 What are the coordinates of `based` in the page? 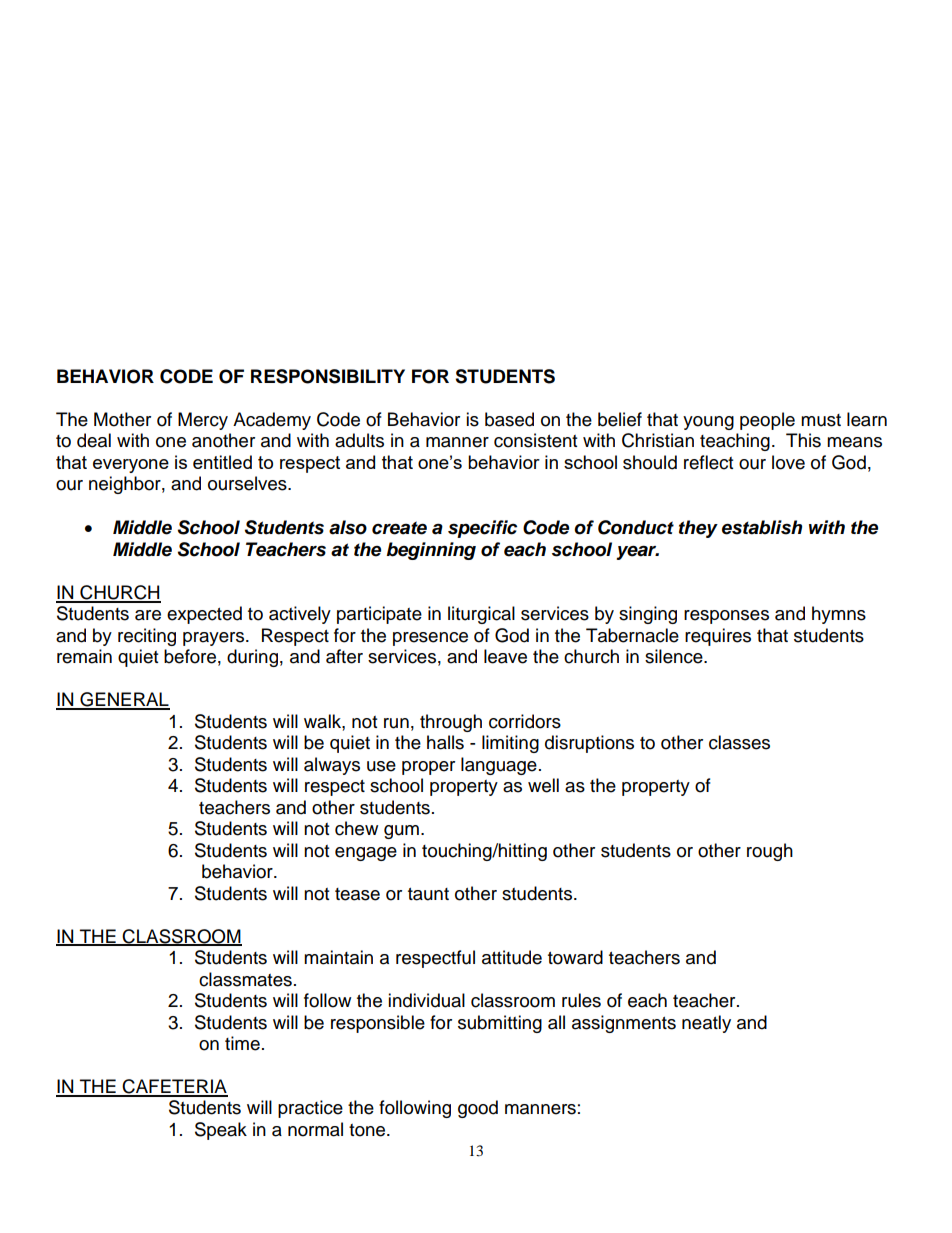 It's located at (509, 419).
